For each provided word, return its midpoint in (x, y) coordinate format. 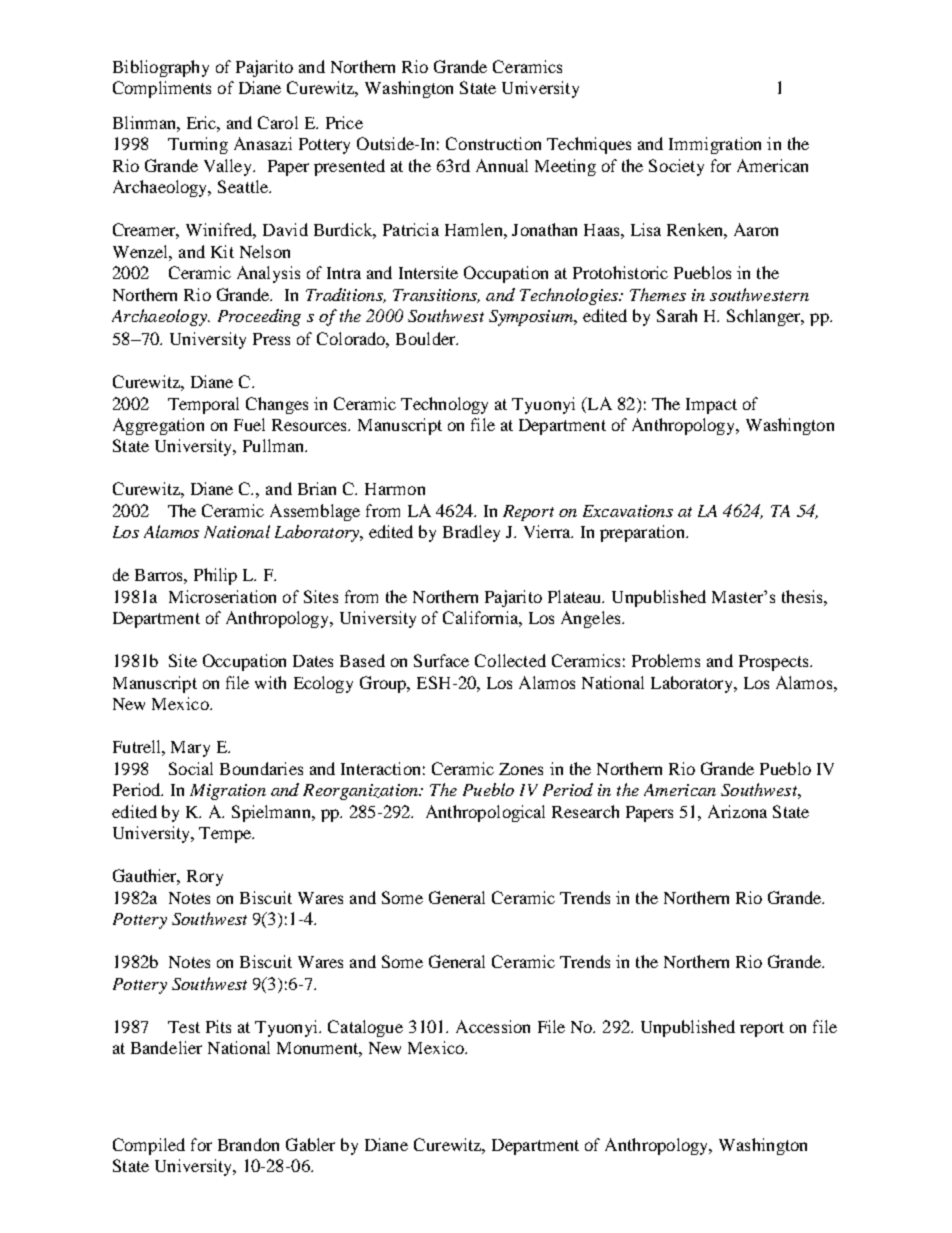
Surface (441, 660)
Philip (215, 576)
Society (676, 167)
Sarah (677, 315)
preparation (643, 533)
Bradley (471, 533)
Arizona (737, 811)
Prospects (775, 663)
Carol (278, 122)
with (270, 682)
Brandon (248, 1144)
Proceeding (259, 317)
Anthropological (485, 813)
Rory (205, 878)
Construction (493, 143)
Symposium (532, 318)
